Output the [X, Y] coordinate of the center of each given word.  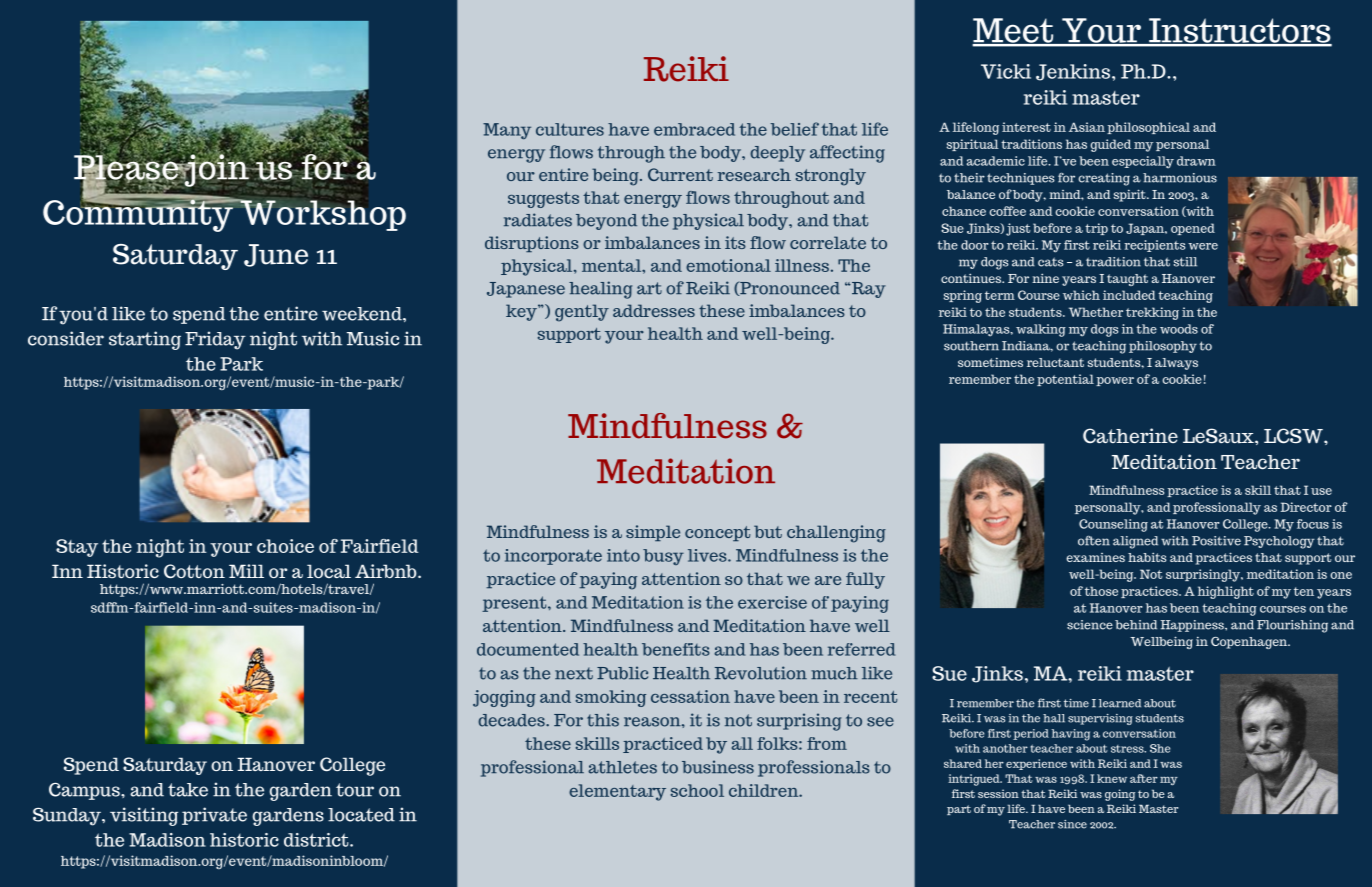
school [697, 790]
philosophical [1148, 128]
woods [1179, 329]
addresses [654, 310]
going [1120, 795]
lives [707, 555]
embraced [694, 129]
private [214, 816]
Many [507, 131]
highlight [1226, 592]
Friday [215, 340]
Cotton [194, 571]
